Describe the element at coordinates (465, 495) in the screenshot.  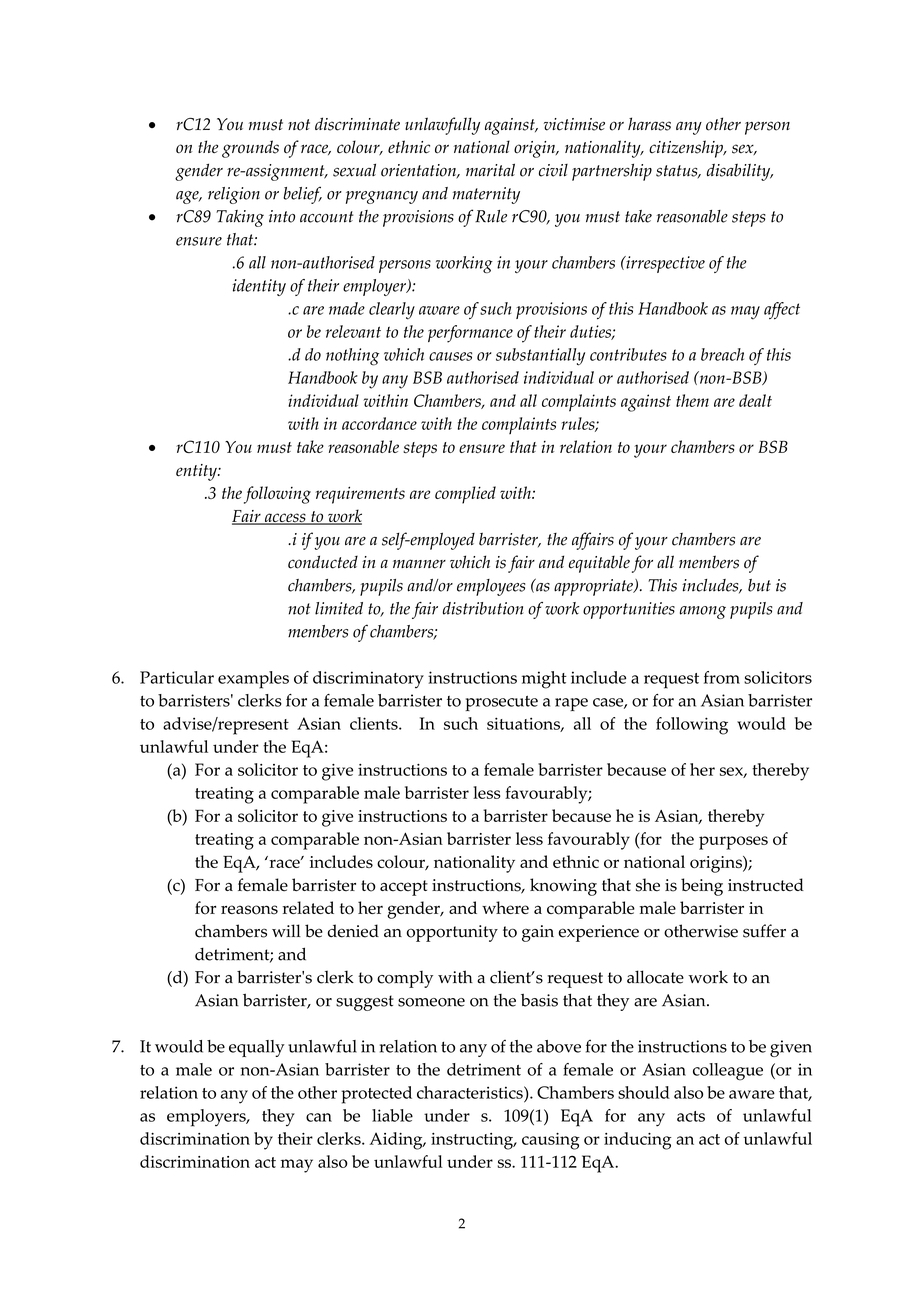
I see `complied` at that location.
